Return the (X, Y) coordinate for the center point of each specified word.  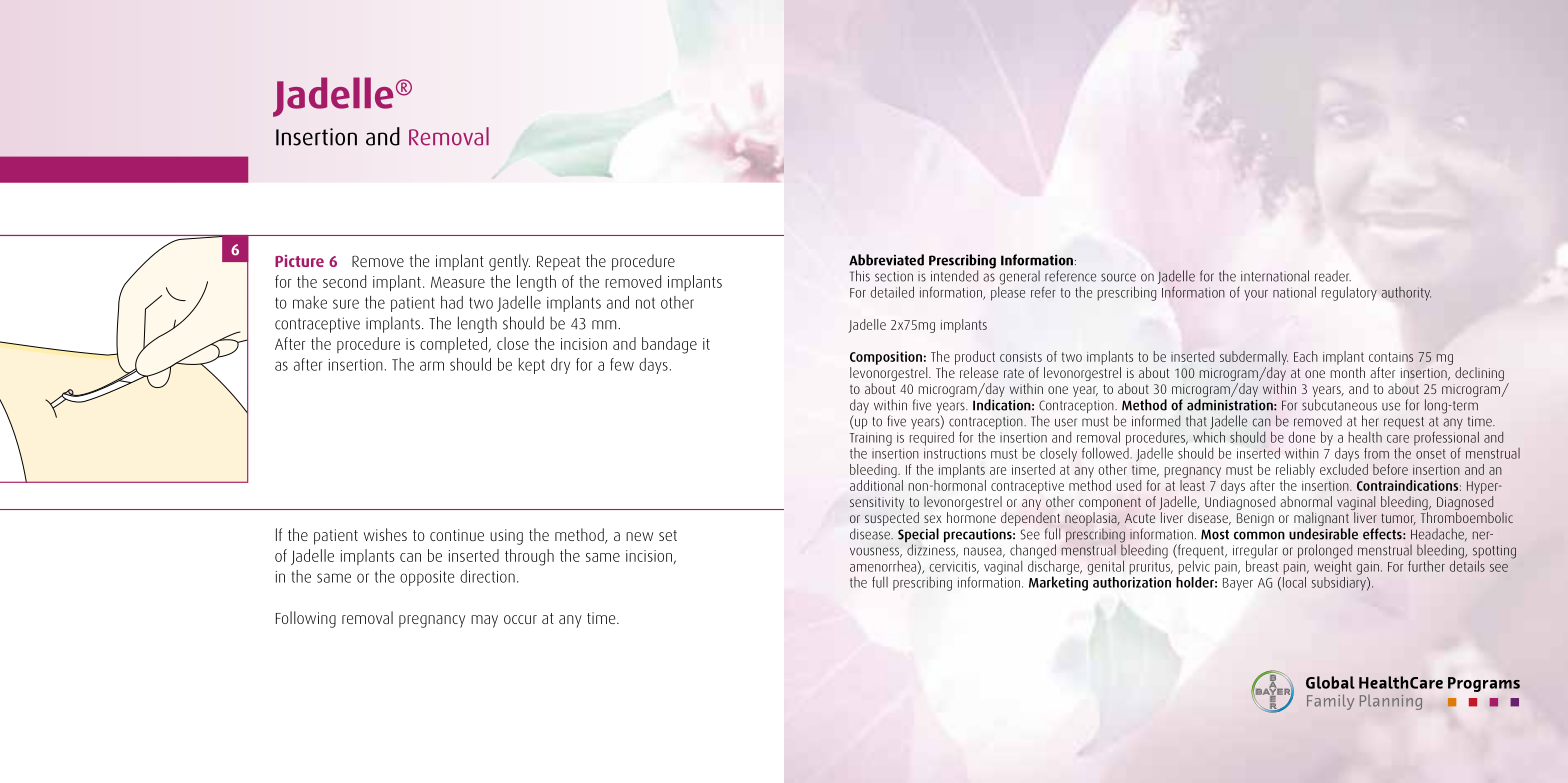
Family (1330, 702)
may (484, 621)
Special (918, 536)
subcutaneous (1339, 405)
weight (1333, 566)
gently (509, 262)
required (932, 438)
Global (1330, 682)
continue (457, 535)
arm (432, 366)
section (894, 276)
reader (1333, 276)
